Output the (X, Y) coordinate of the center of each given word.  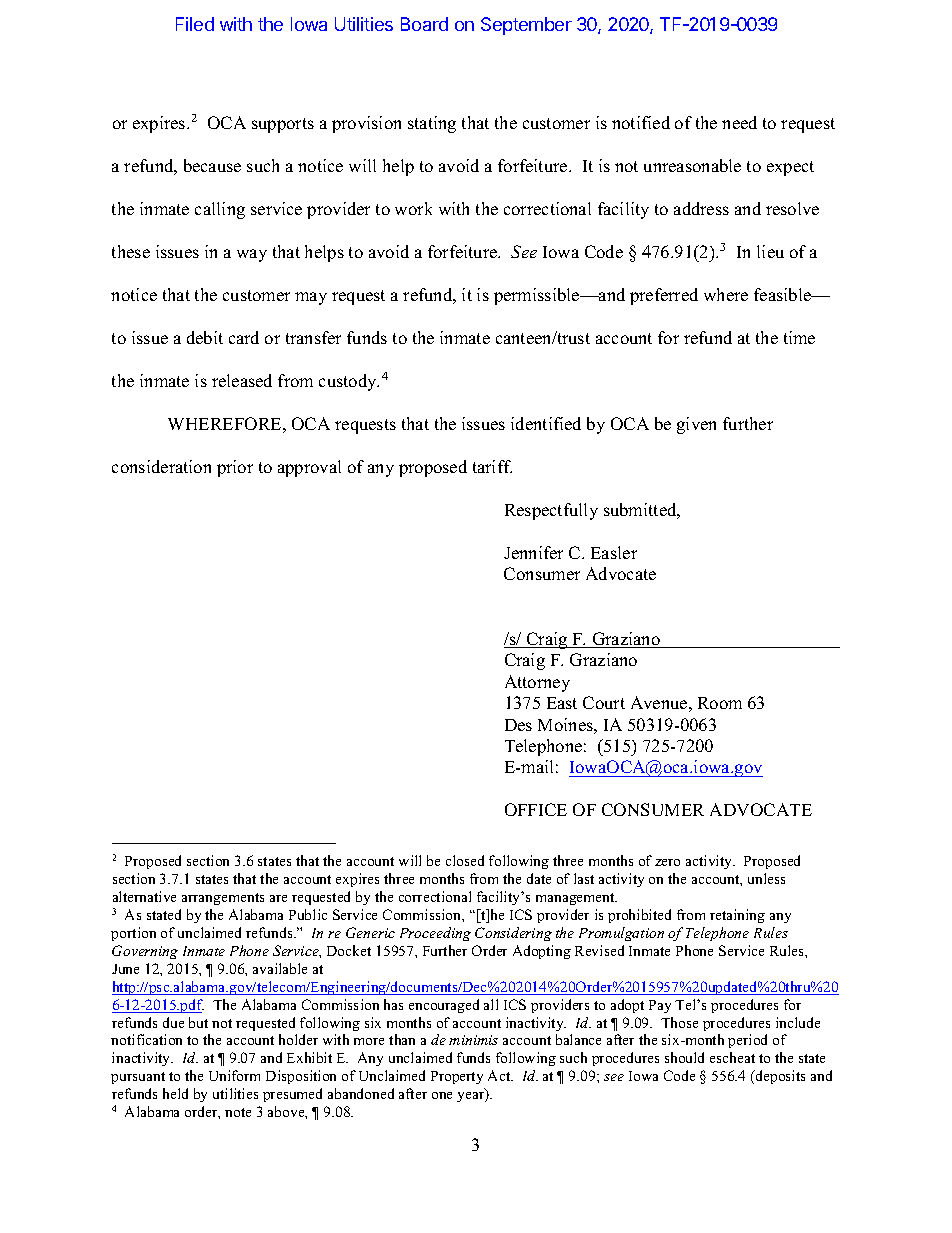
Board (424, 24)
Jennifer (533, 552)
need (739, 122)
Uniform (234, 1075)
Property (457, 1077)
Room (720, 703)
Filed (195, 24)
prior (235, 468)
